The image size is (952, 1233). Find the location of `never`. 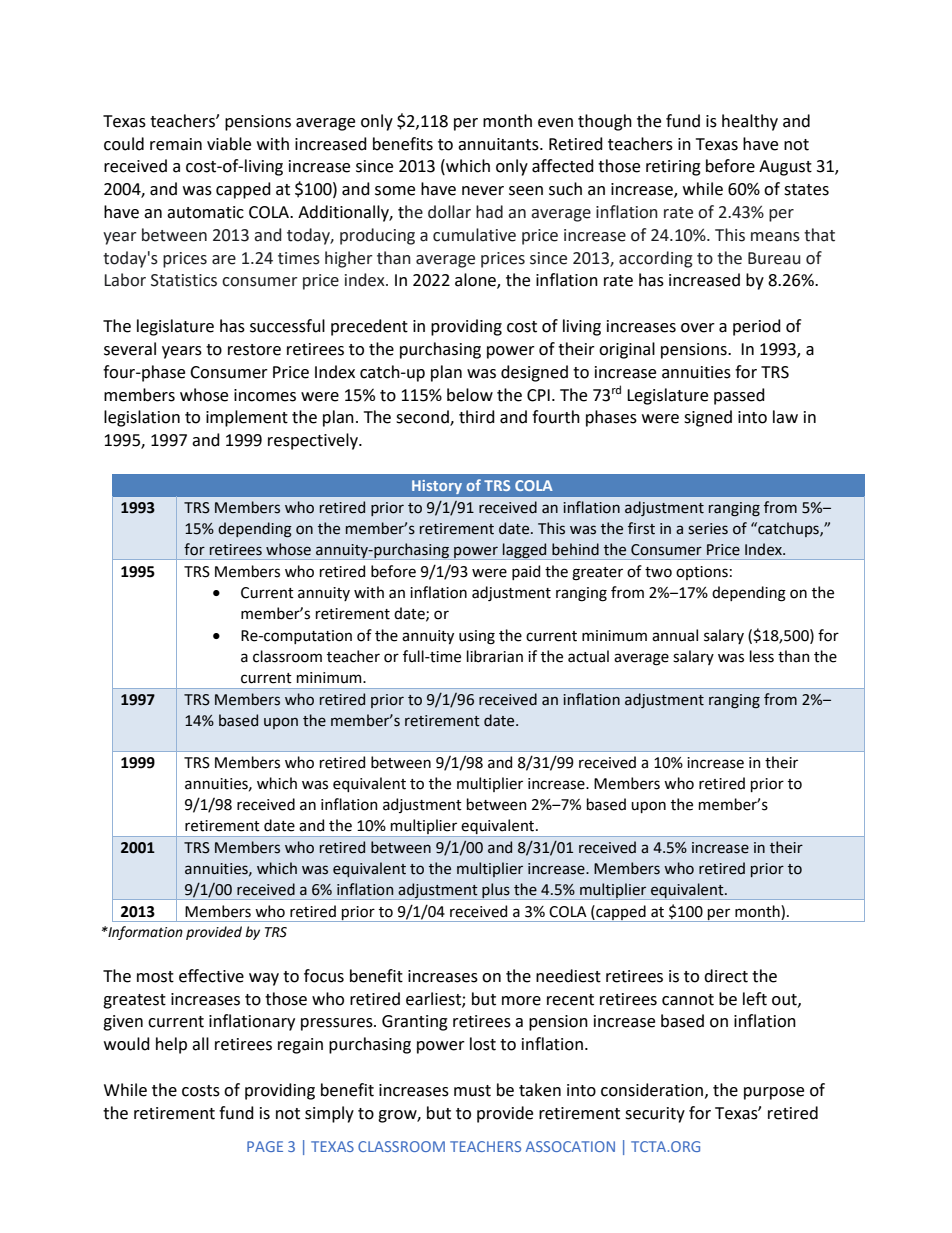

never is located at coordinates (483, 191).
